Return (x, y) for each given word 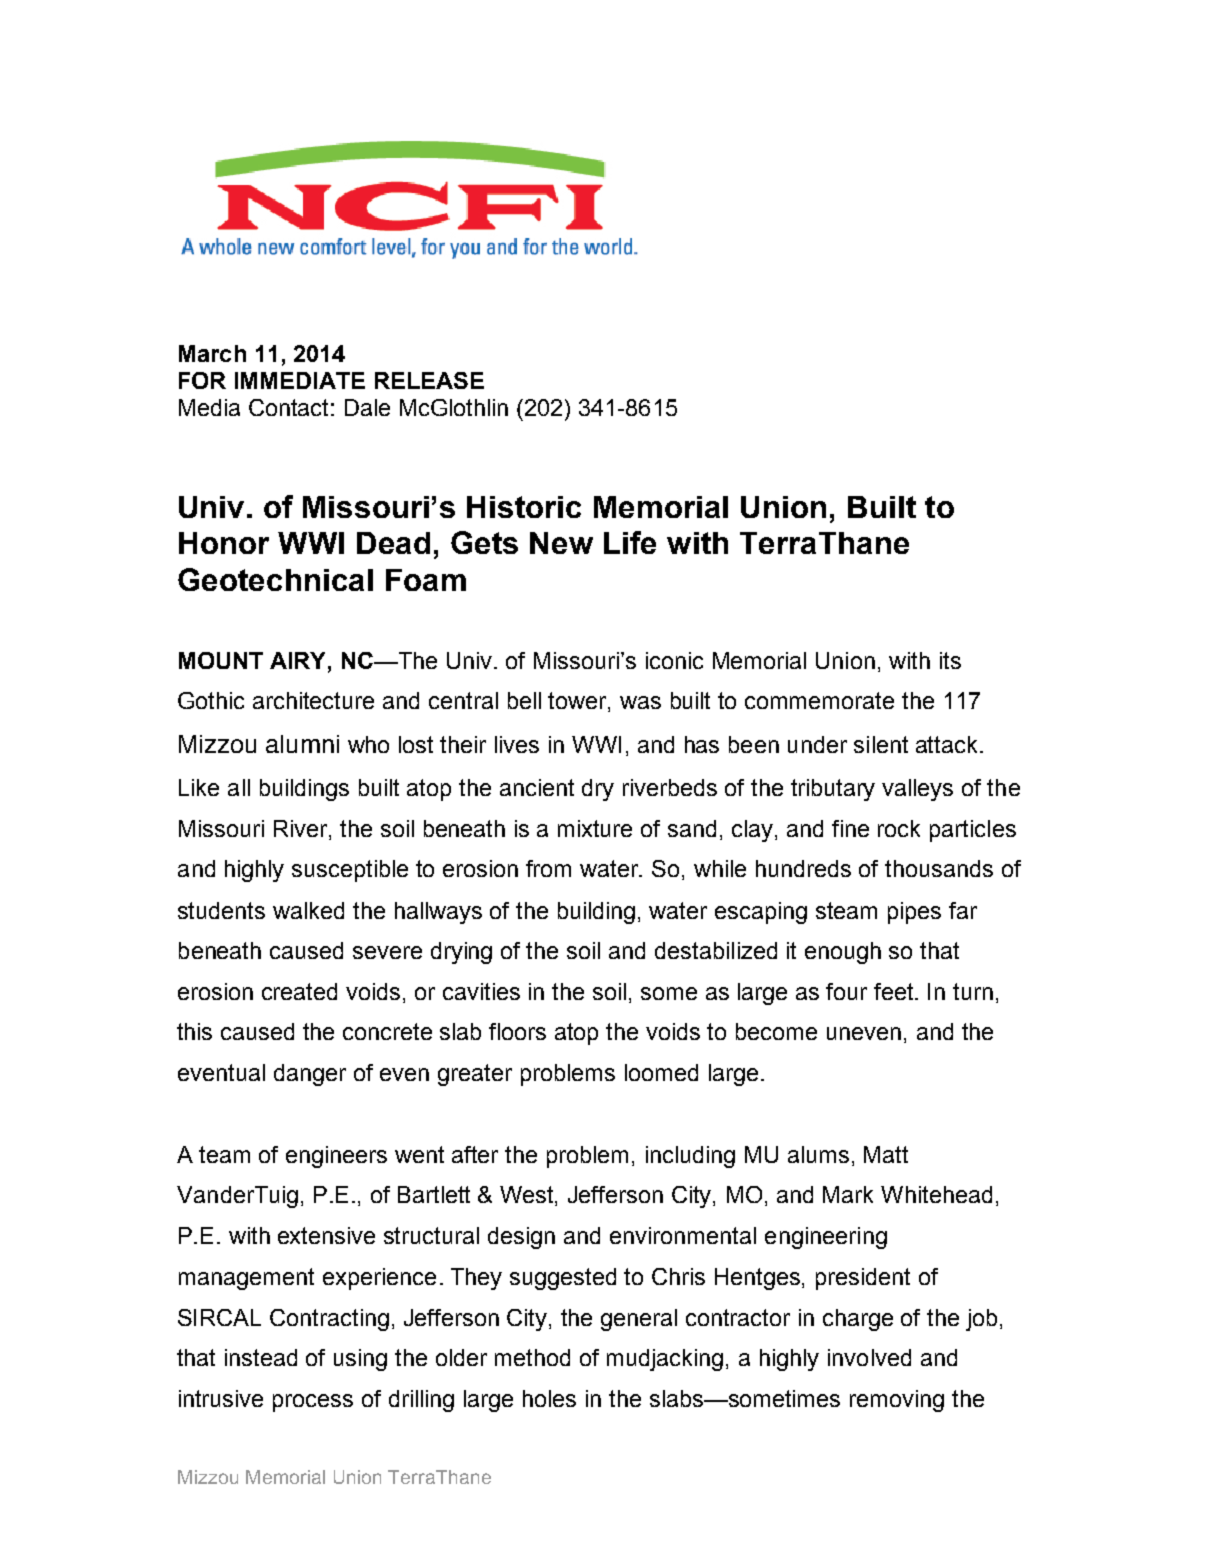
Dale (367, 407)
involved (869, 1357)
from (548, 868)
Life (630, 542)
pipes (914, 913)
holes (549, 1398)
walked (308, 910)
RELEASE (429, 380)
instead (261, 1357)
